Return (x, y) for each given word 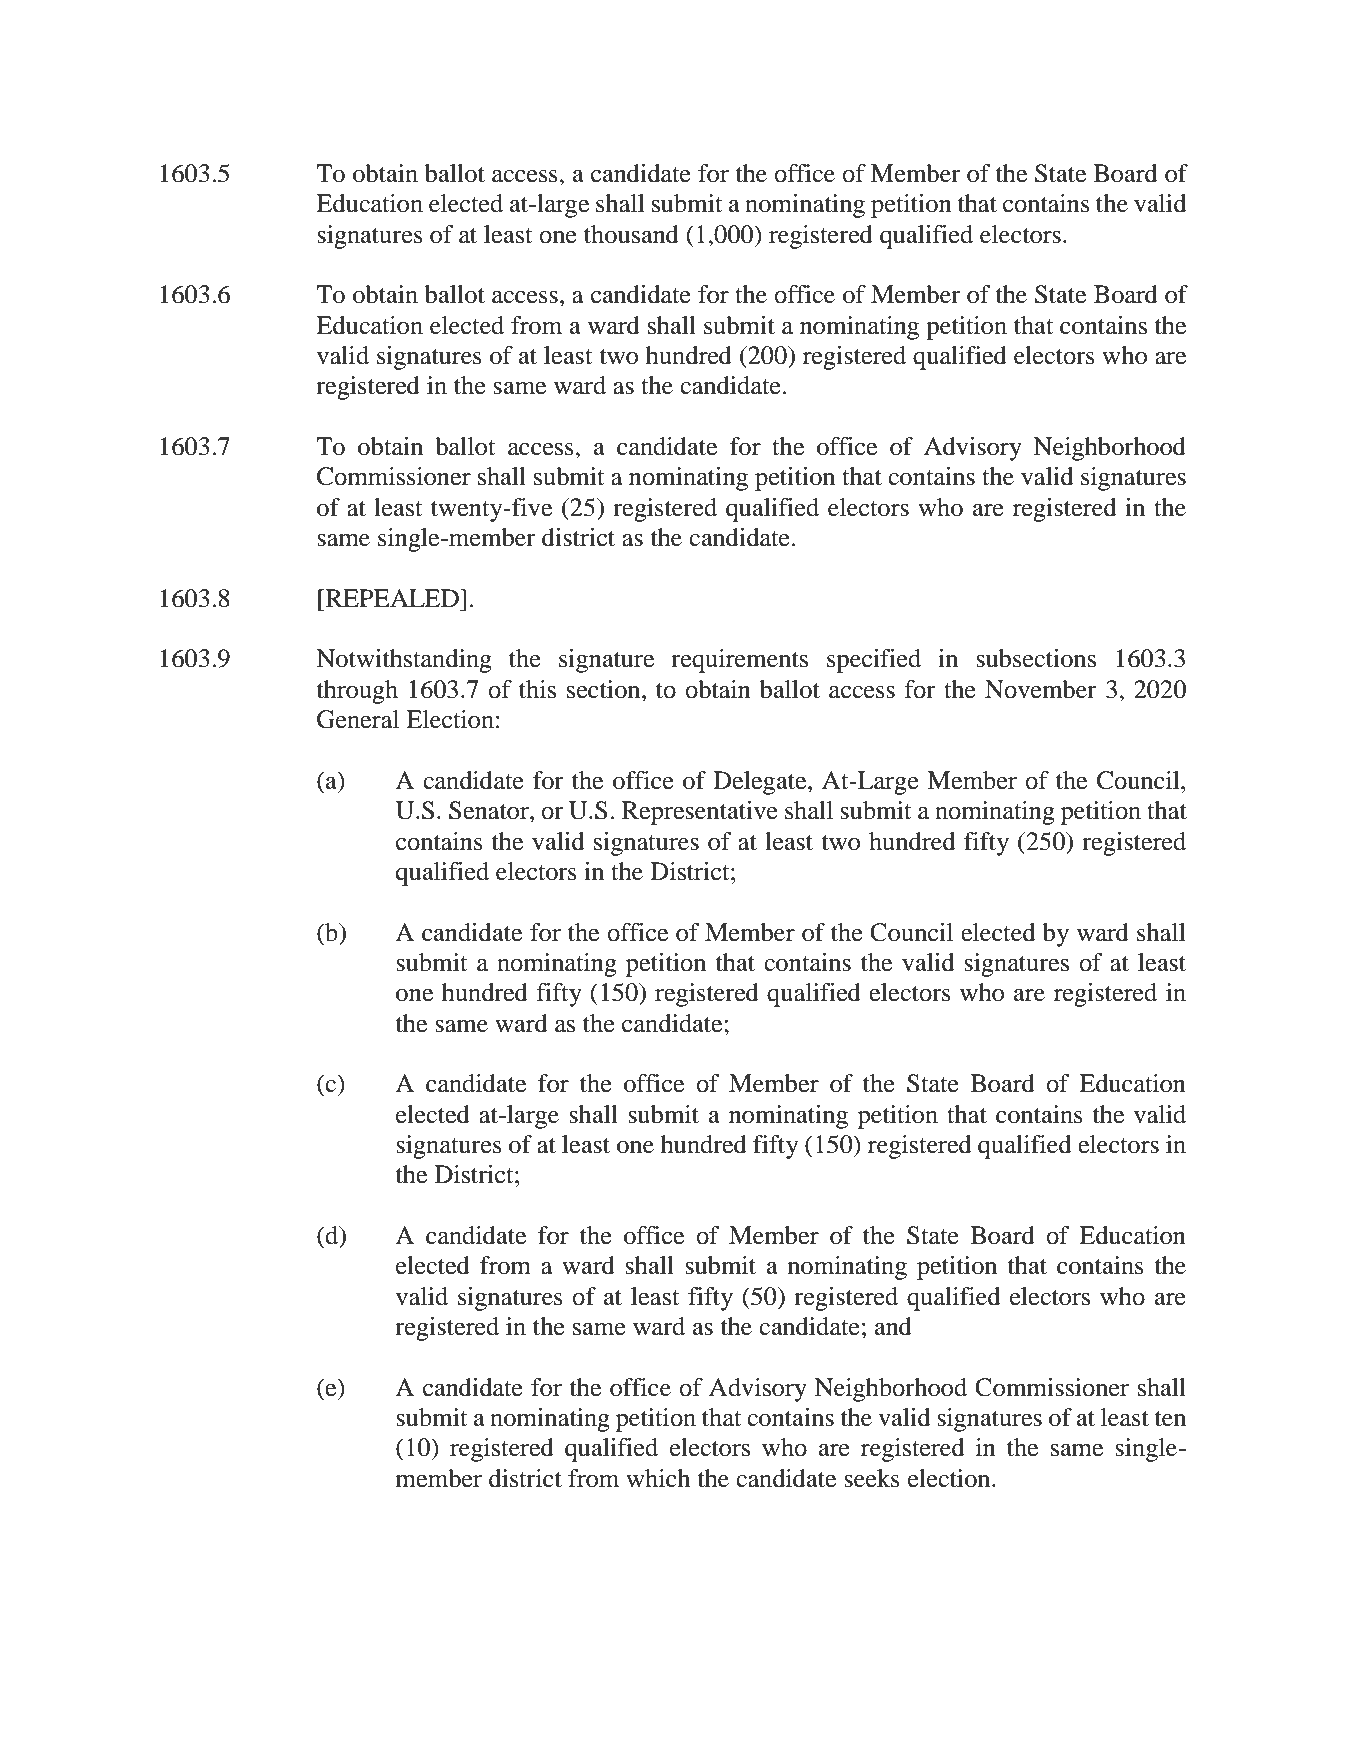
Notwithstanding (404, 661)
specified (874, 661)
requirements (739, 661)
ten (1170, 1419)
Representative (700, 813)
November (1041, 689)
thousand (631, 234)
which (658, 1478)
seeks (872, 1478)
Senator (490, 810)
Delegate (761, 783)
